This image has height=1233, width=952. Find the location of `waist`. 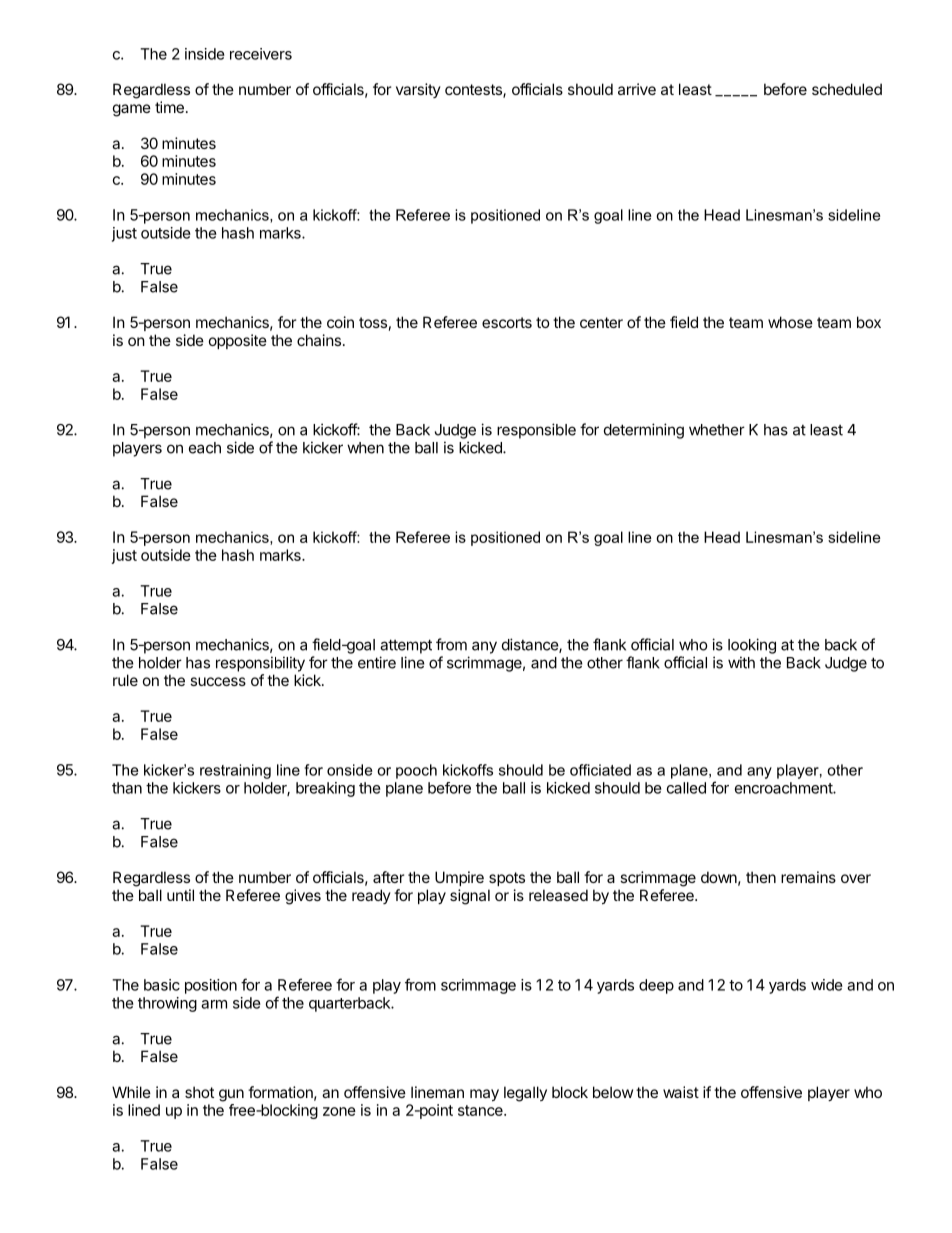

waist is located at coordinates (681, 1092).
